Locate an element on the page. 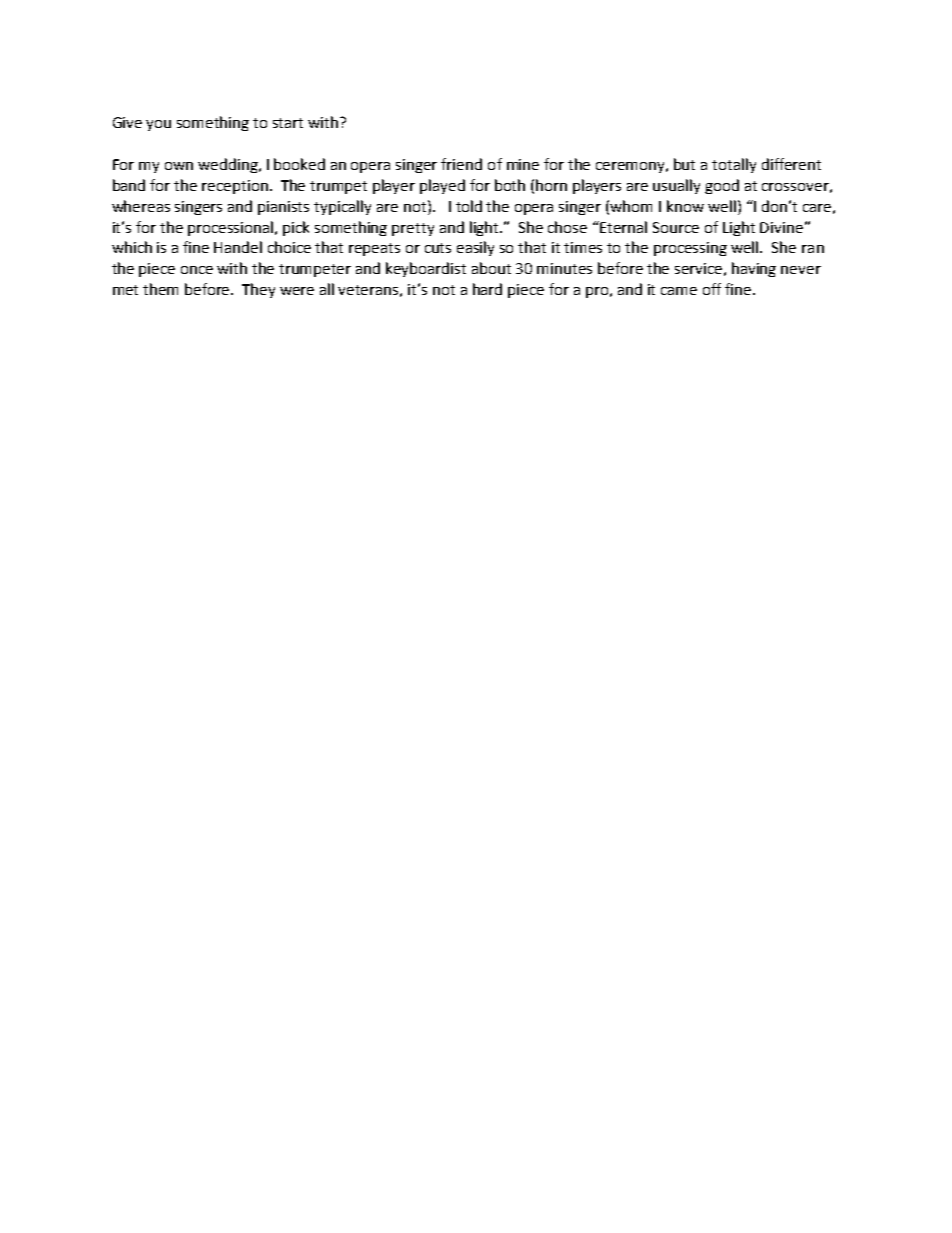 Image resolution: width=952 pixels, height=1233 pixels. know is located at coordinates (685, 206).
